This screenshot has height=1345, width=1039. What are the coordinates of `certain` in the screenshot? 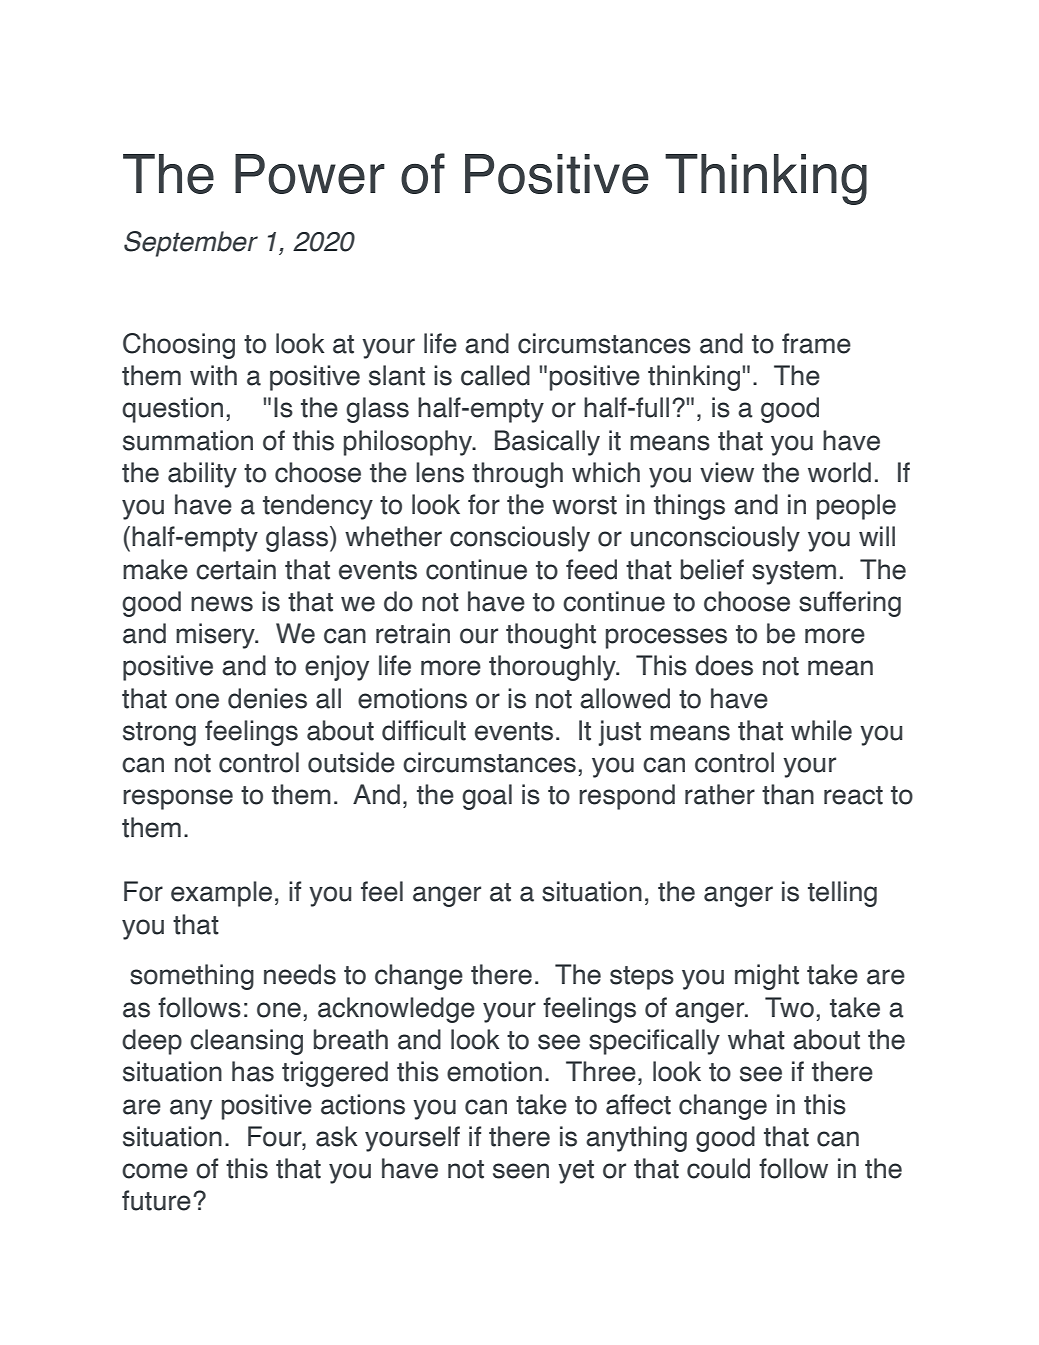 It's located at (236, 569).
